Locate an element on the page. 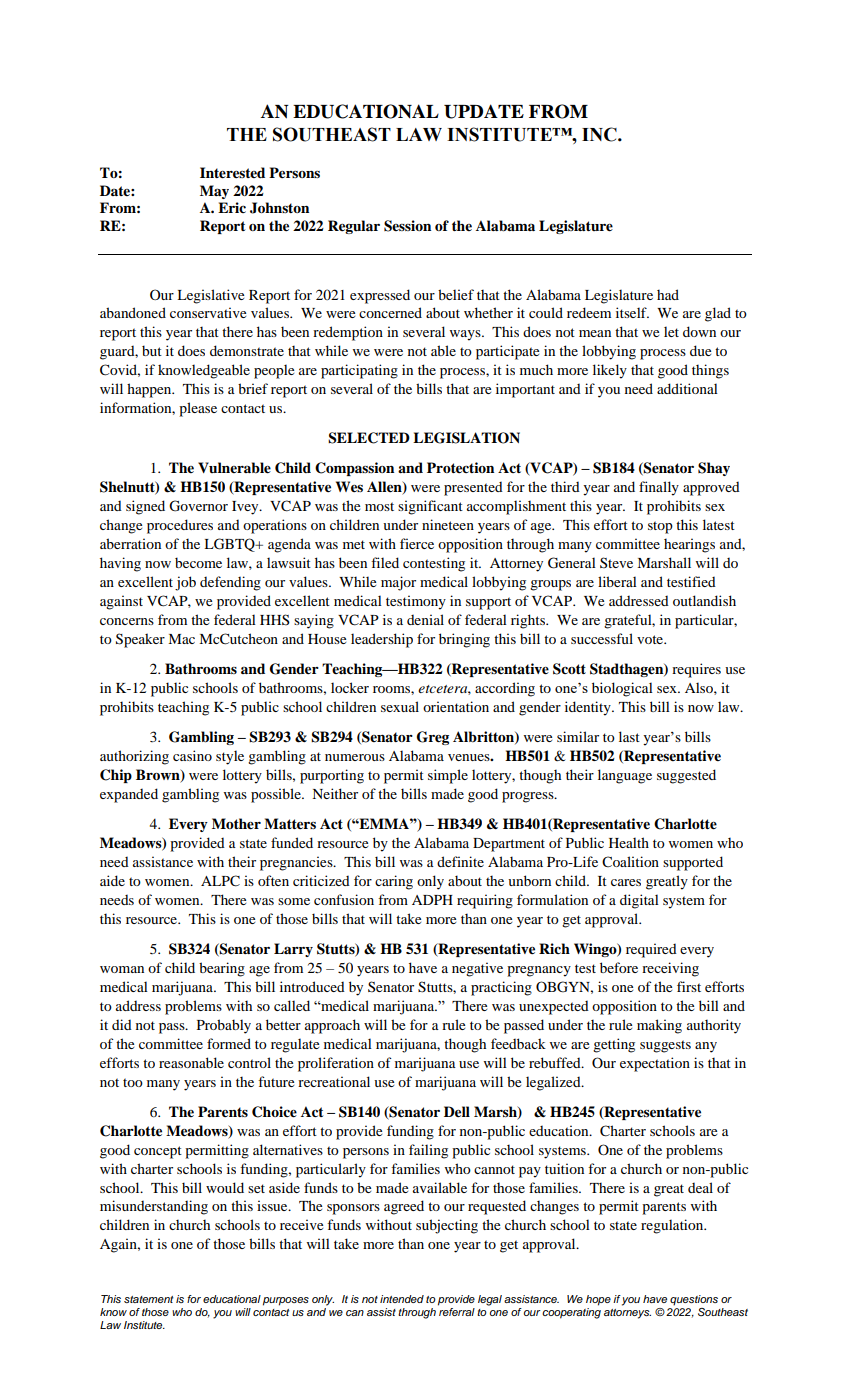 The height and width of the image is (1400, 849). Governor is located at coordinates (198, 506).
